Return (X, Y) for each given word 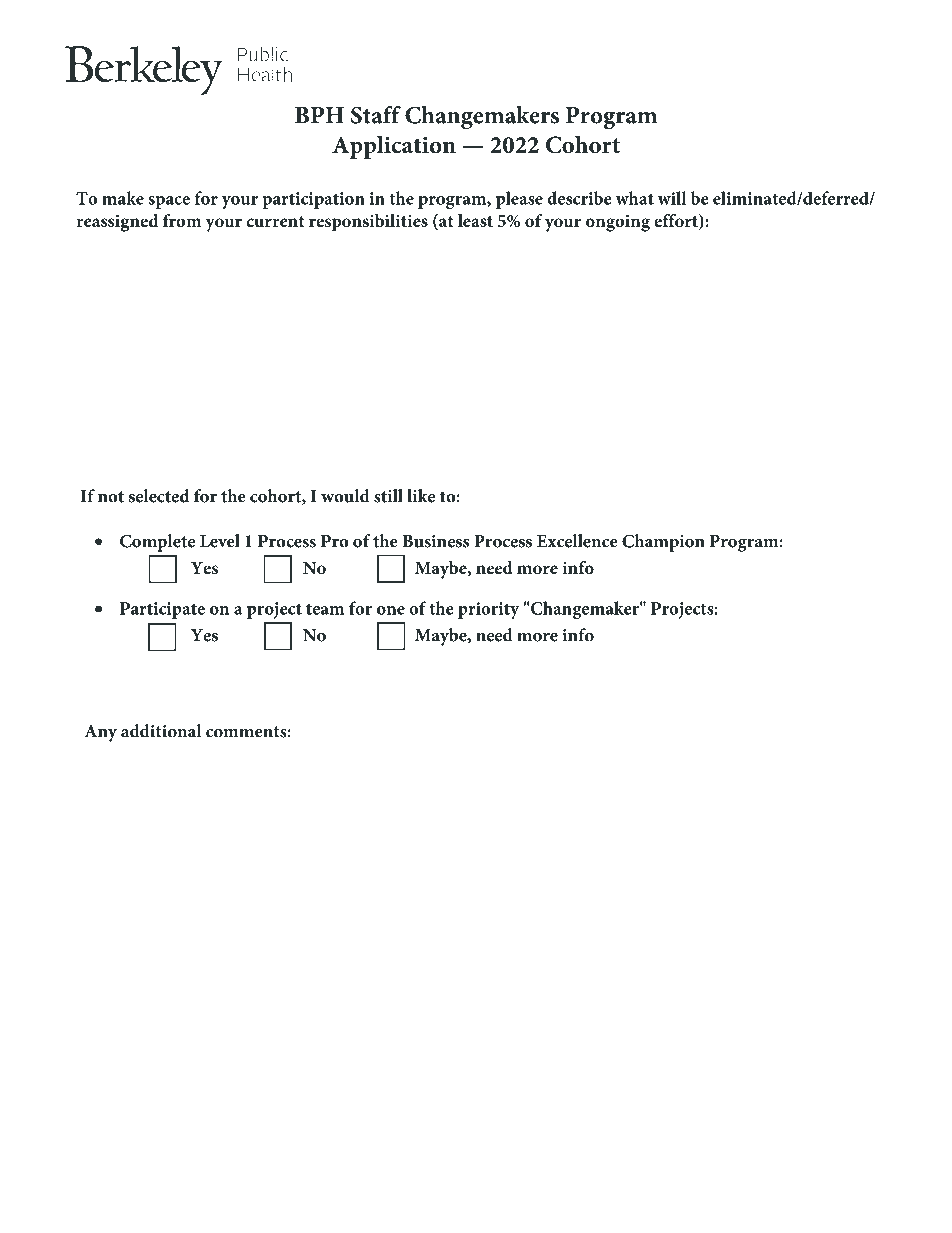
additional (161, 731)
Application (394, 147)
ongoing (618, 223)
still (388, 496)
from (182, 220)
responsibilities (368, 223)
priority (488, 610)
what (635, 198)
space (169, 202)
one (391, 610)
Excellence (577, 541)
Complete (157, 543)
